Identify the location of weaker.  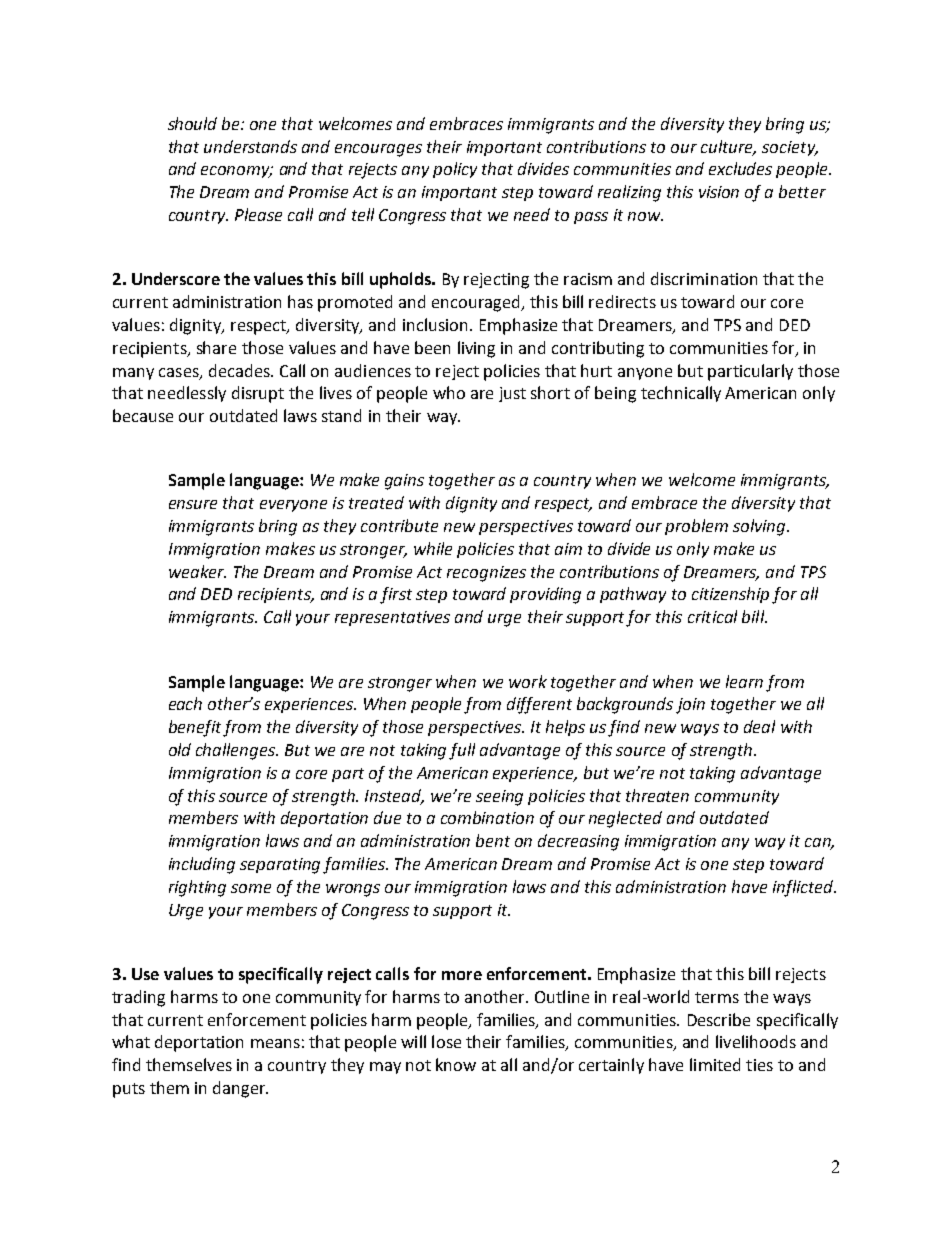
(197, 571).
